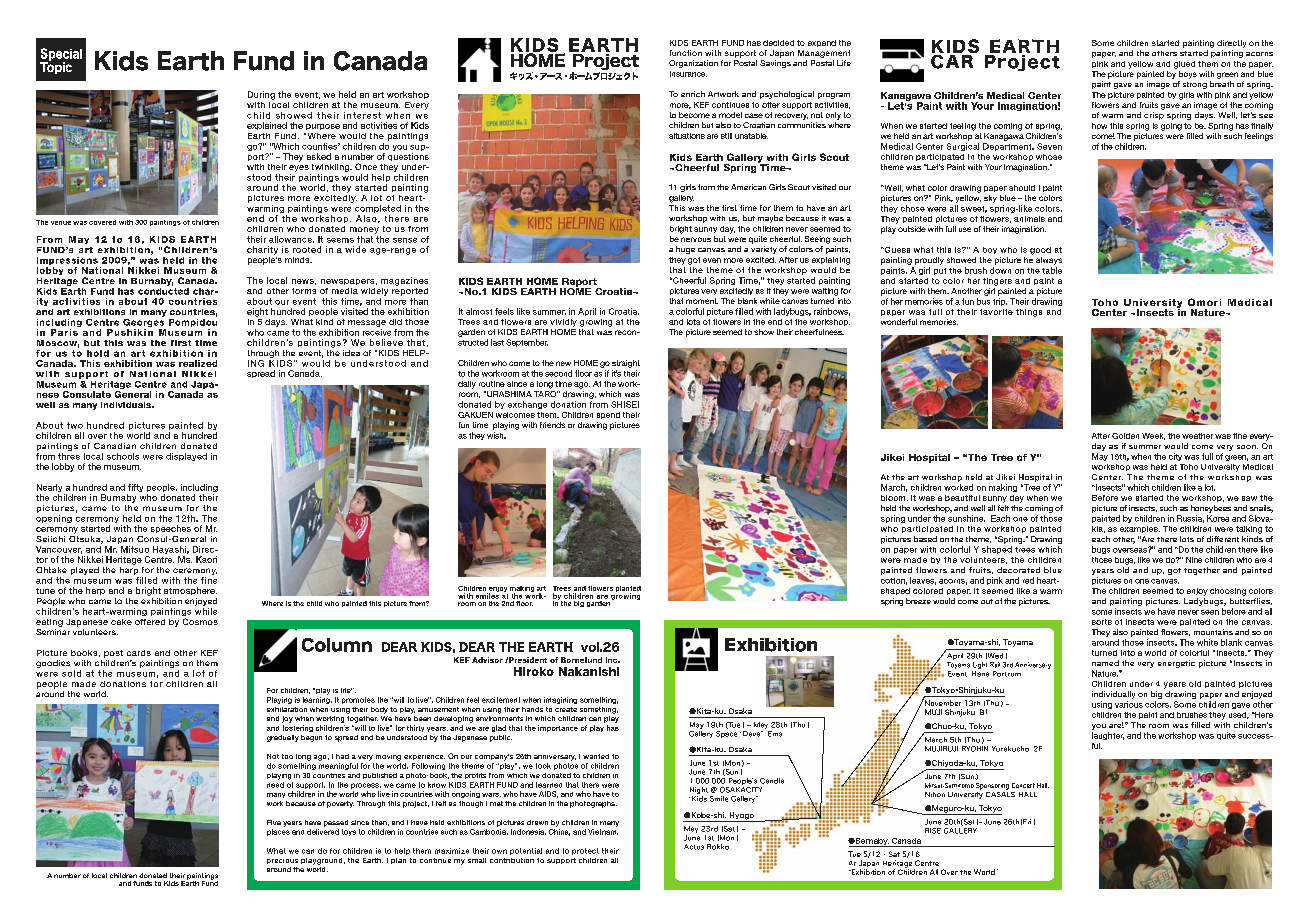 The height and width of the screenshot is (924, 1309). Describe the element at coordinates (257, 312) in the screenshot. I see `eight` at that location.
